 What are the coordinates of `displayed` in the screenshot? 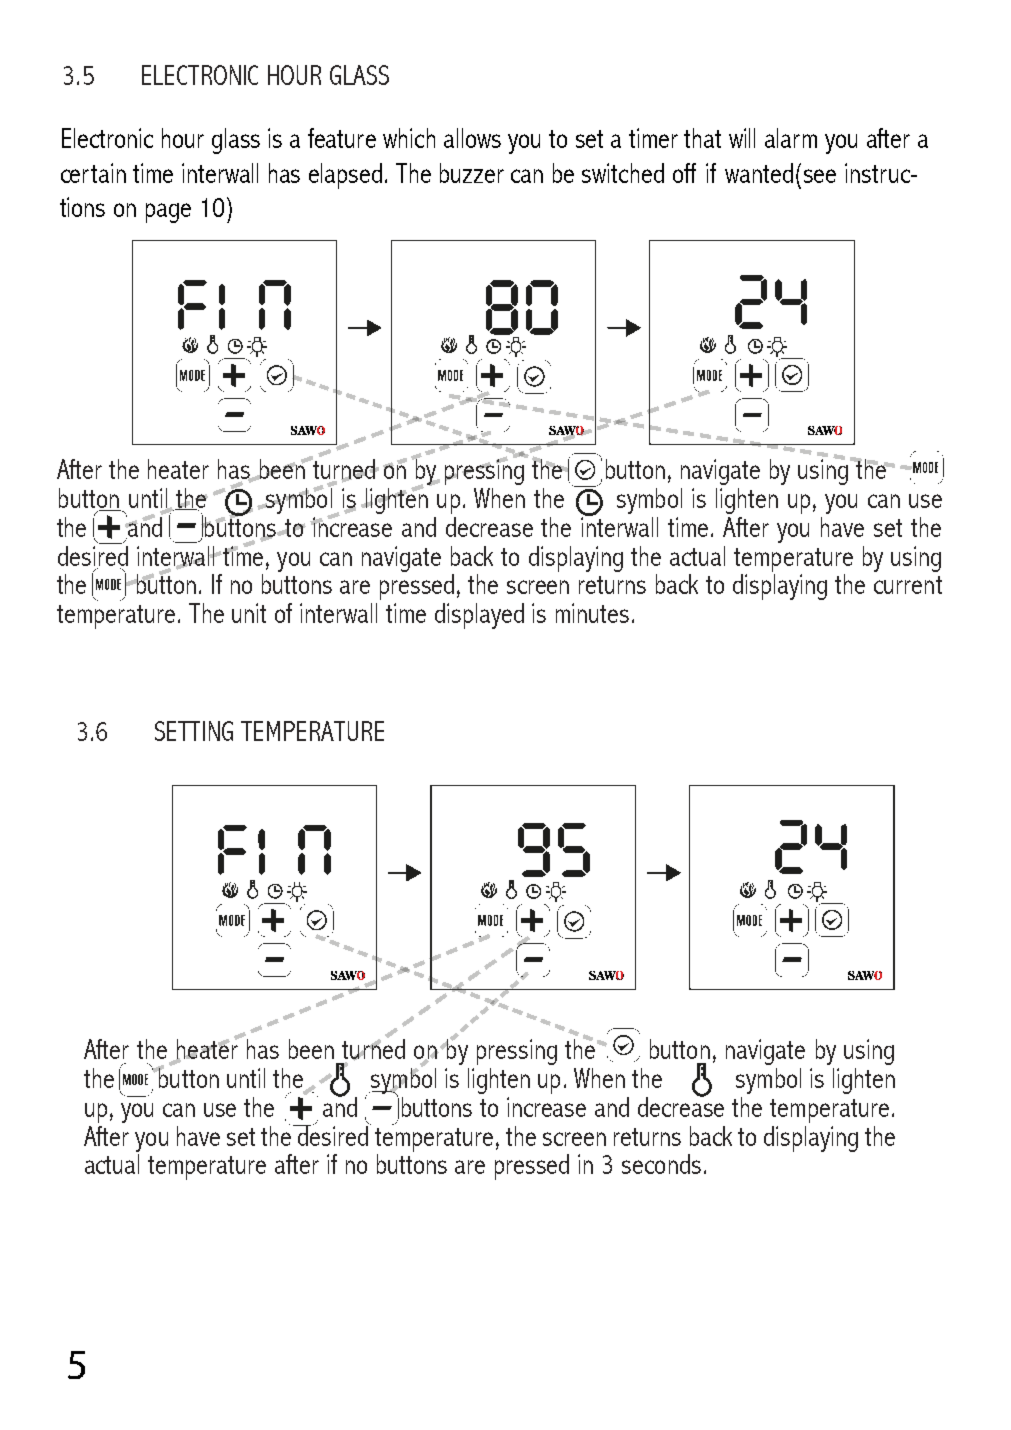 It's located at (479, 616).
